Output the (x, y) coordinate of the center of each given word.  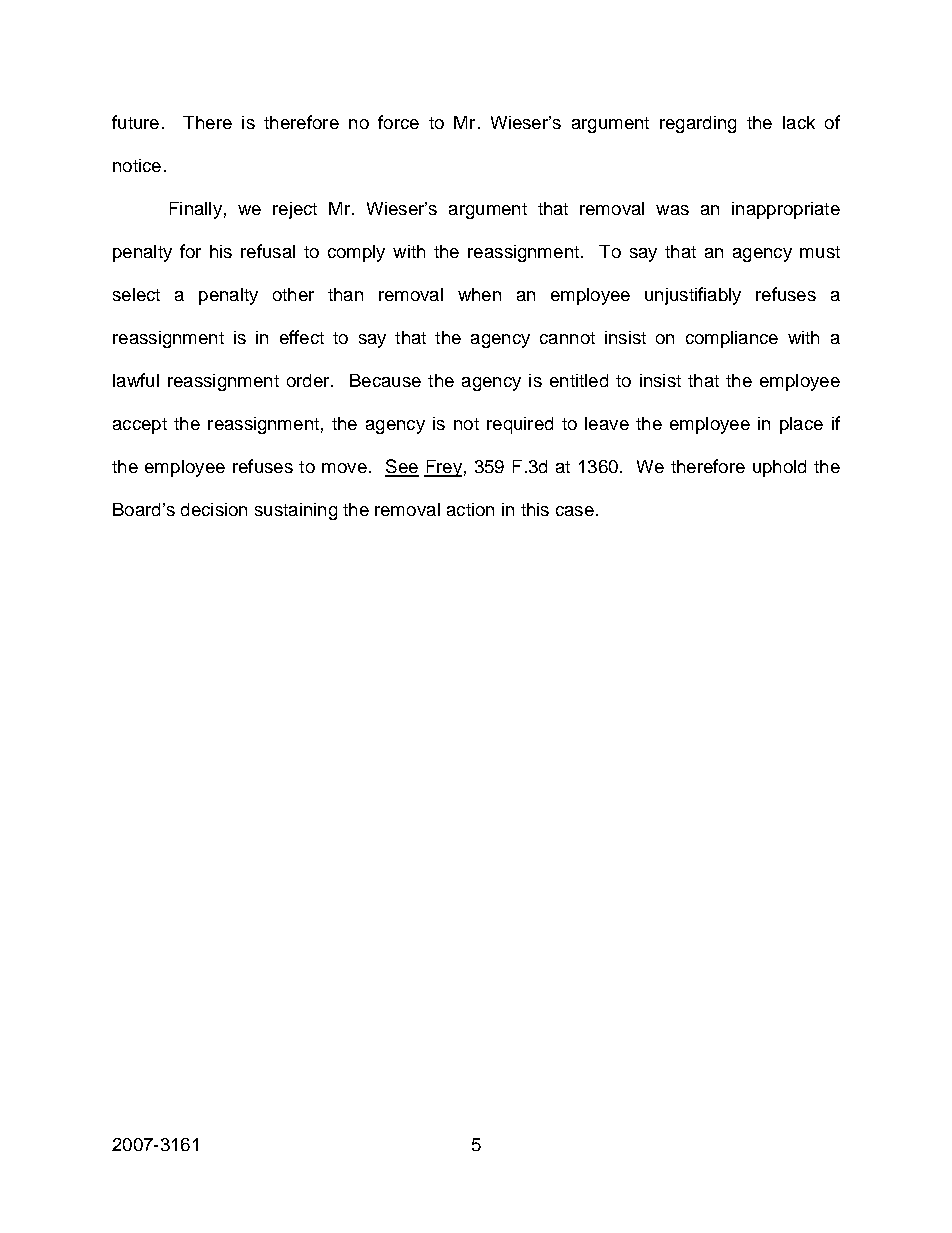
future (135, 122)
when (479, 294)
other (293, 294)
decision (214, 509)
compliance (732, 339)
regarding (698, 124)
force (398, 122)
